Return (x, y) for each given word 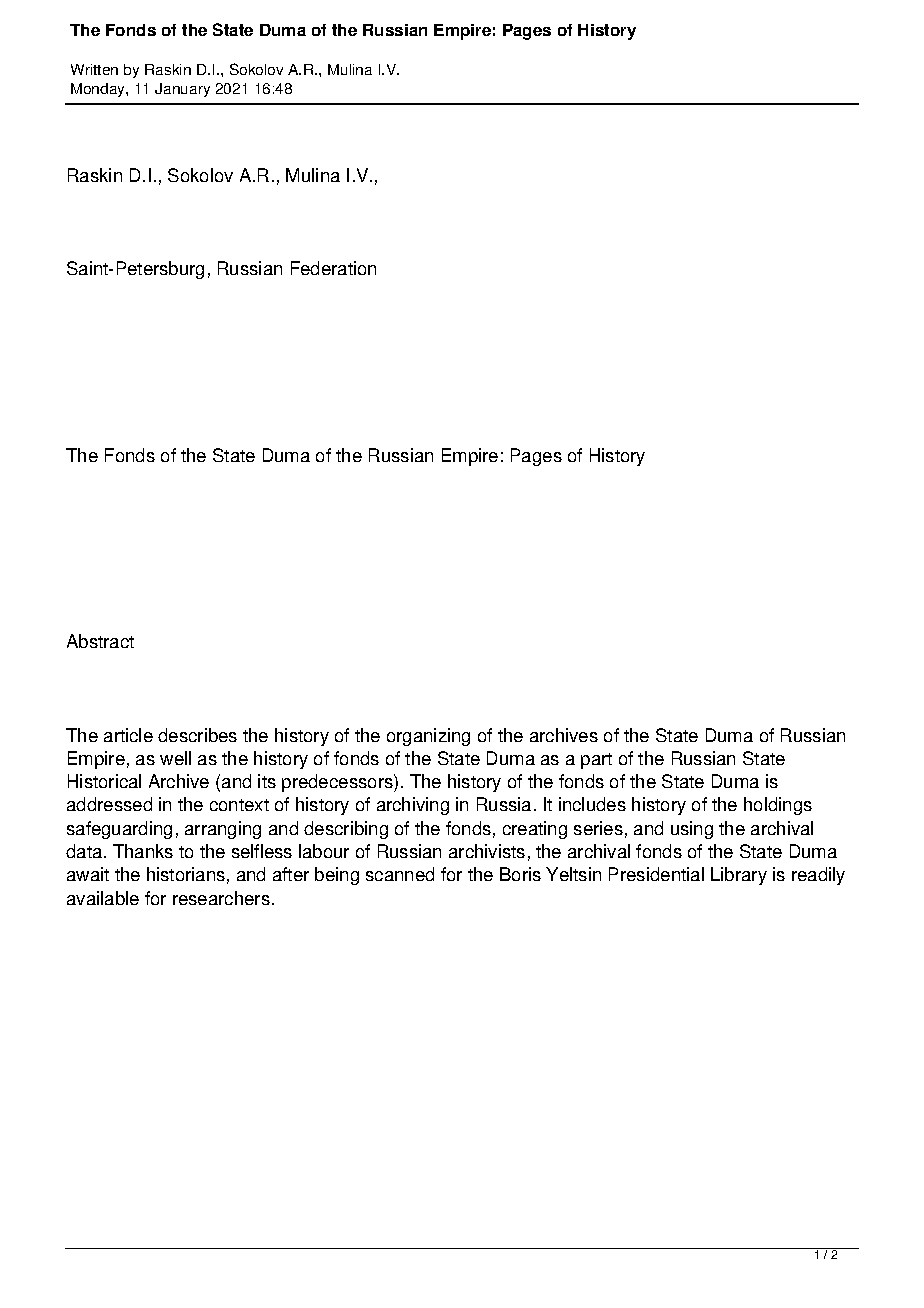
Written (94, 69)
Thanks (143, 851)
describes (197, 735)
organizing (428, 737)
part (596, 761)
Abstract (100, 641)
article (128, 735)
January (182, 90)
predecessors (338, 783)
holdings (778, 806)
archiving (413, 806)
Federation (333, 268)
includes (592, 804)
